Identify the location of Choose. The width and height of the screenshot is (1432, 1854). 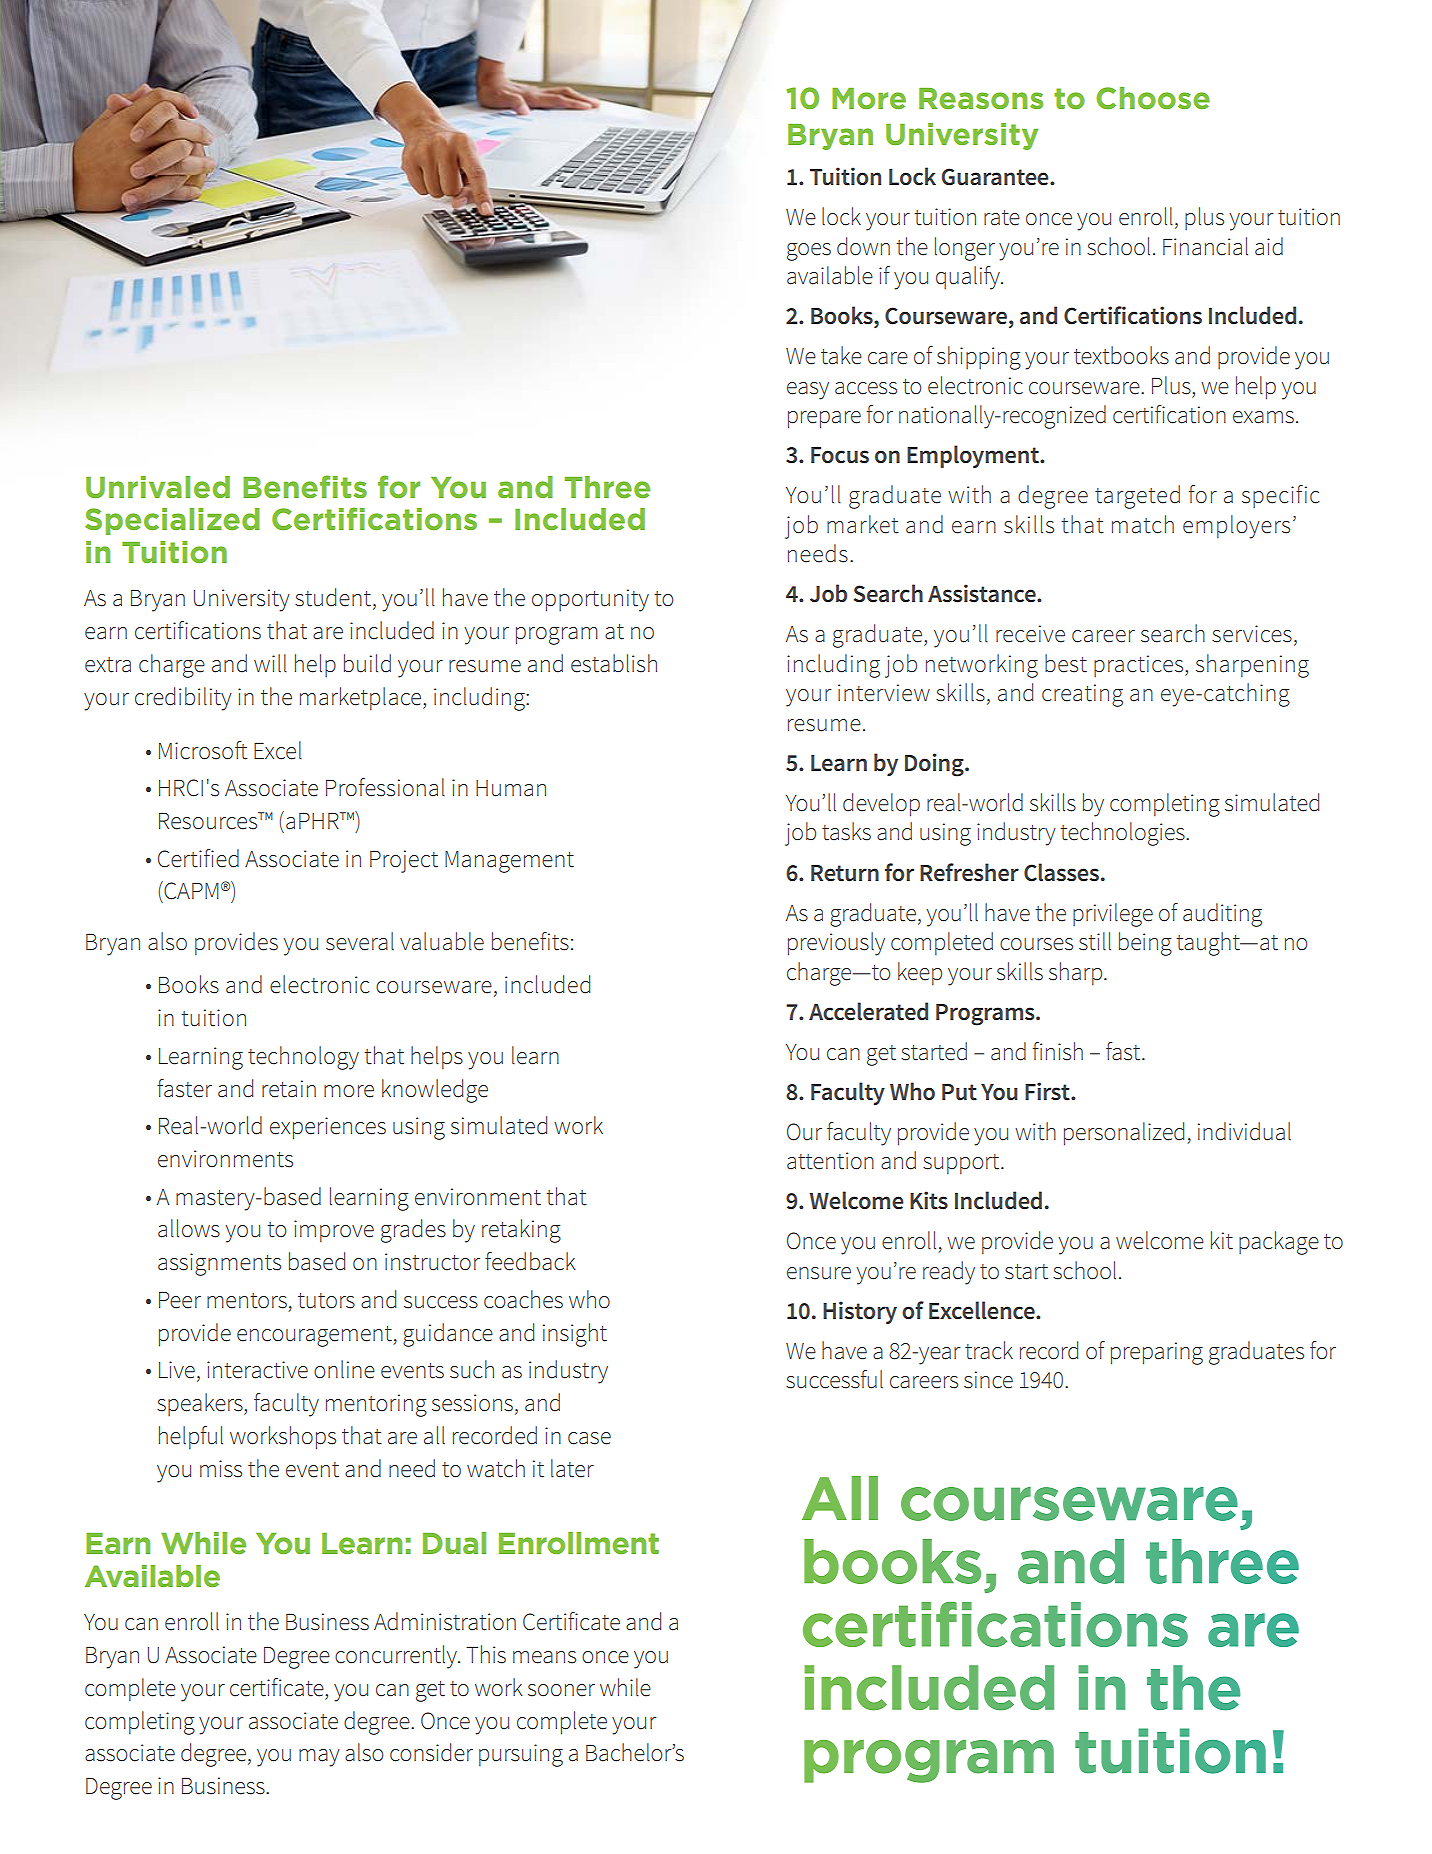
(1153, 98).
